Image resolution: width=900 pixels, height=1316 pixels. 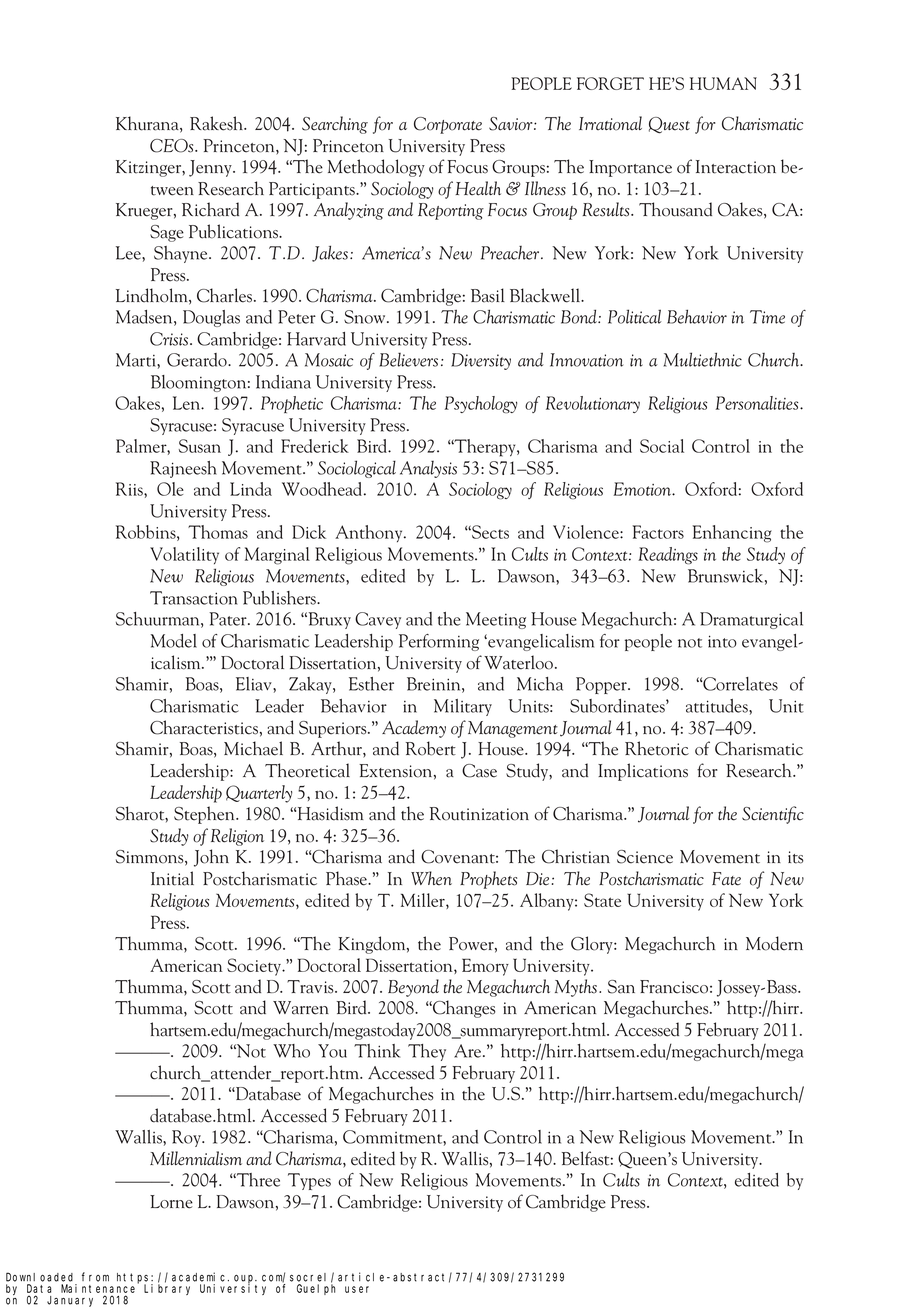 I want to click on Model, so click(x=174, y=641).
